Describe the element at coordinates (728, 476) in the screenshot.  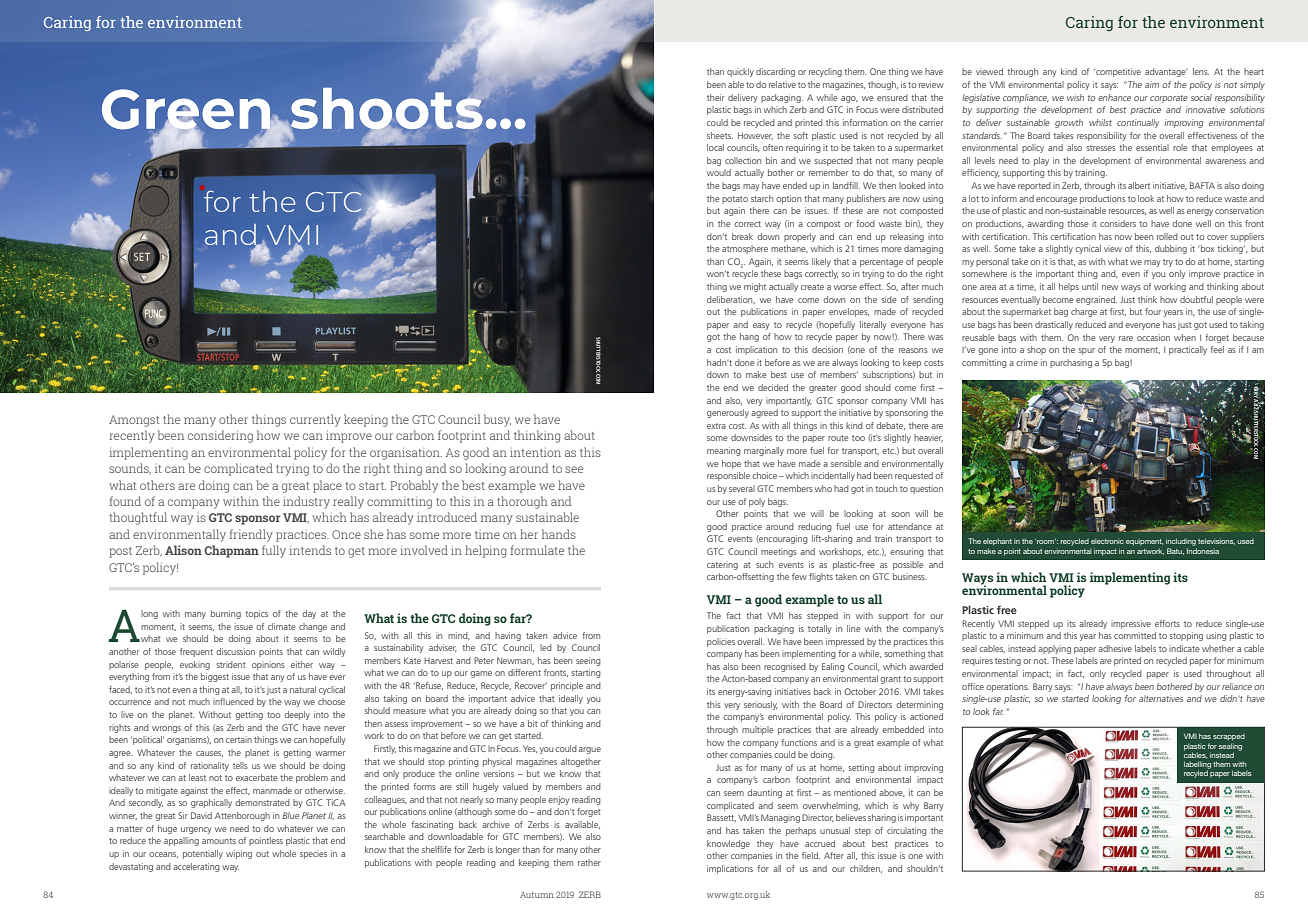
I see `responsible` at that location.
